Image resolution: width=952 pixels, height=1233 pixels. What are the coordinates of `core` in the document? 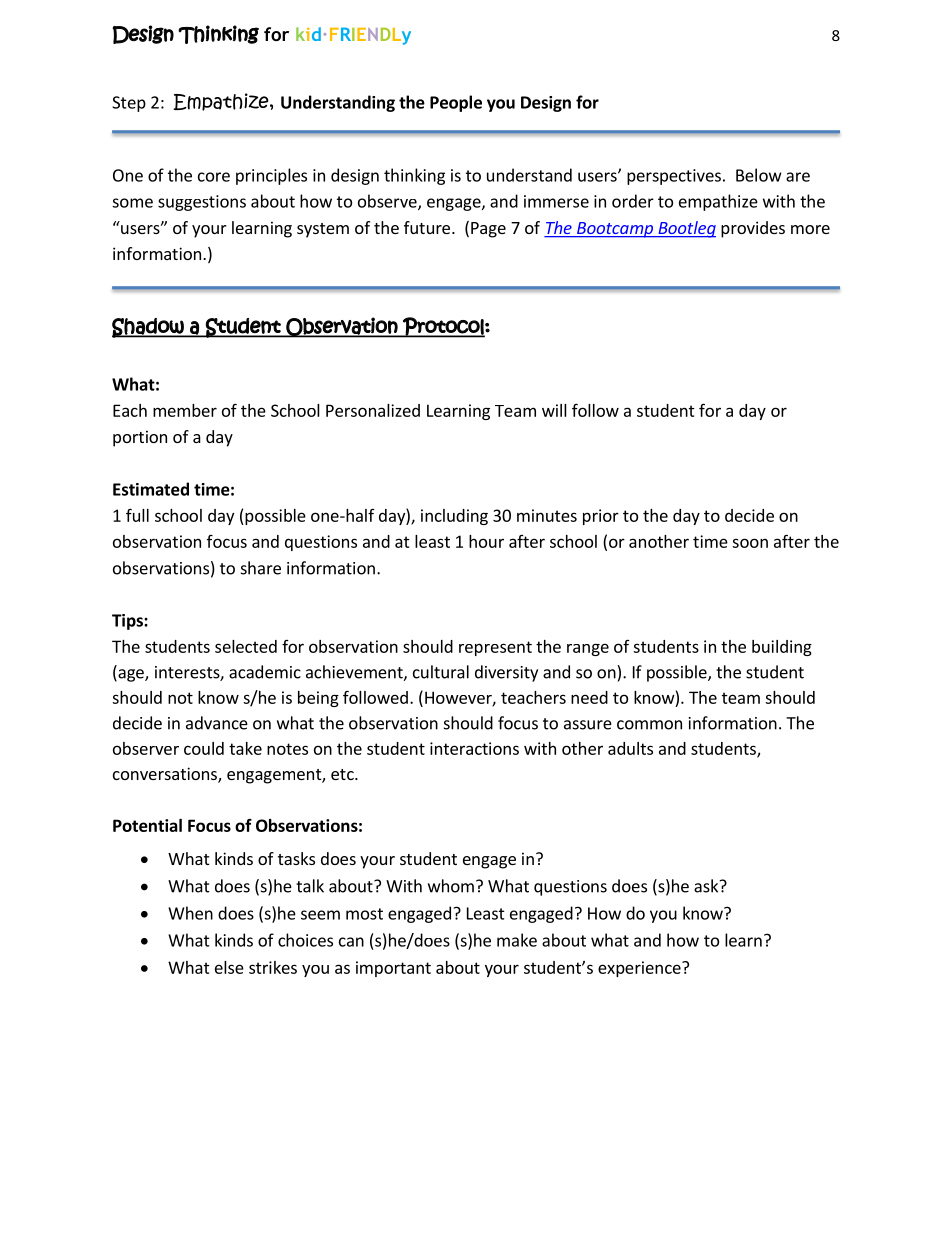 It's located at (214, 177).
